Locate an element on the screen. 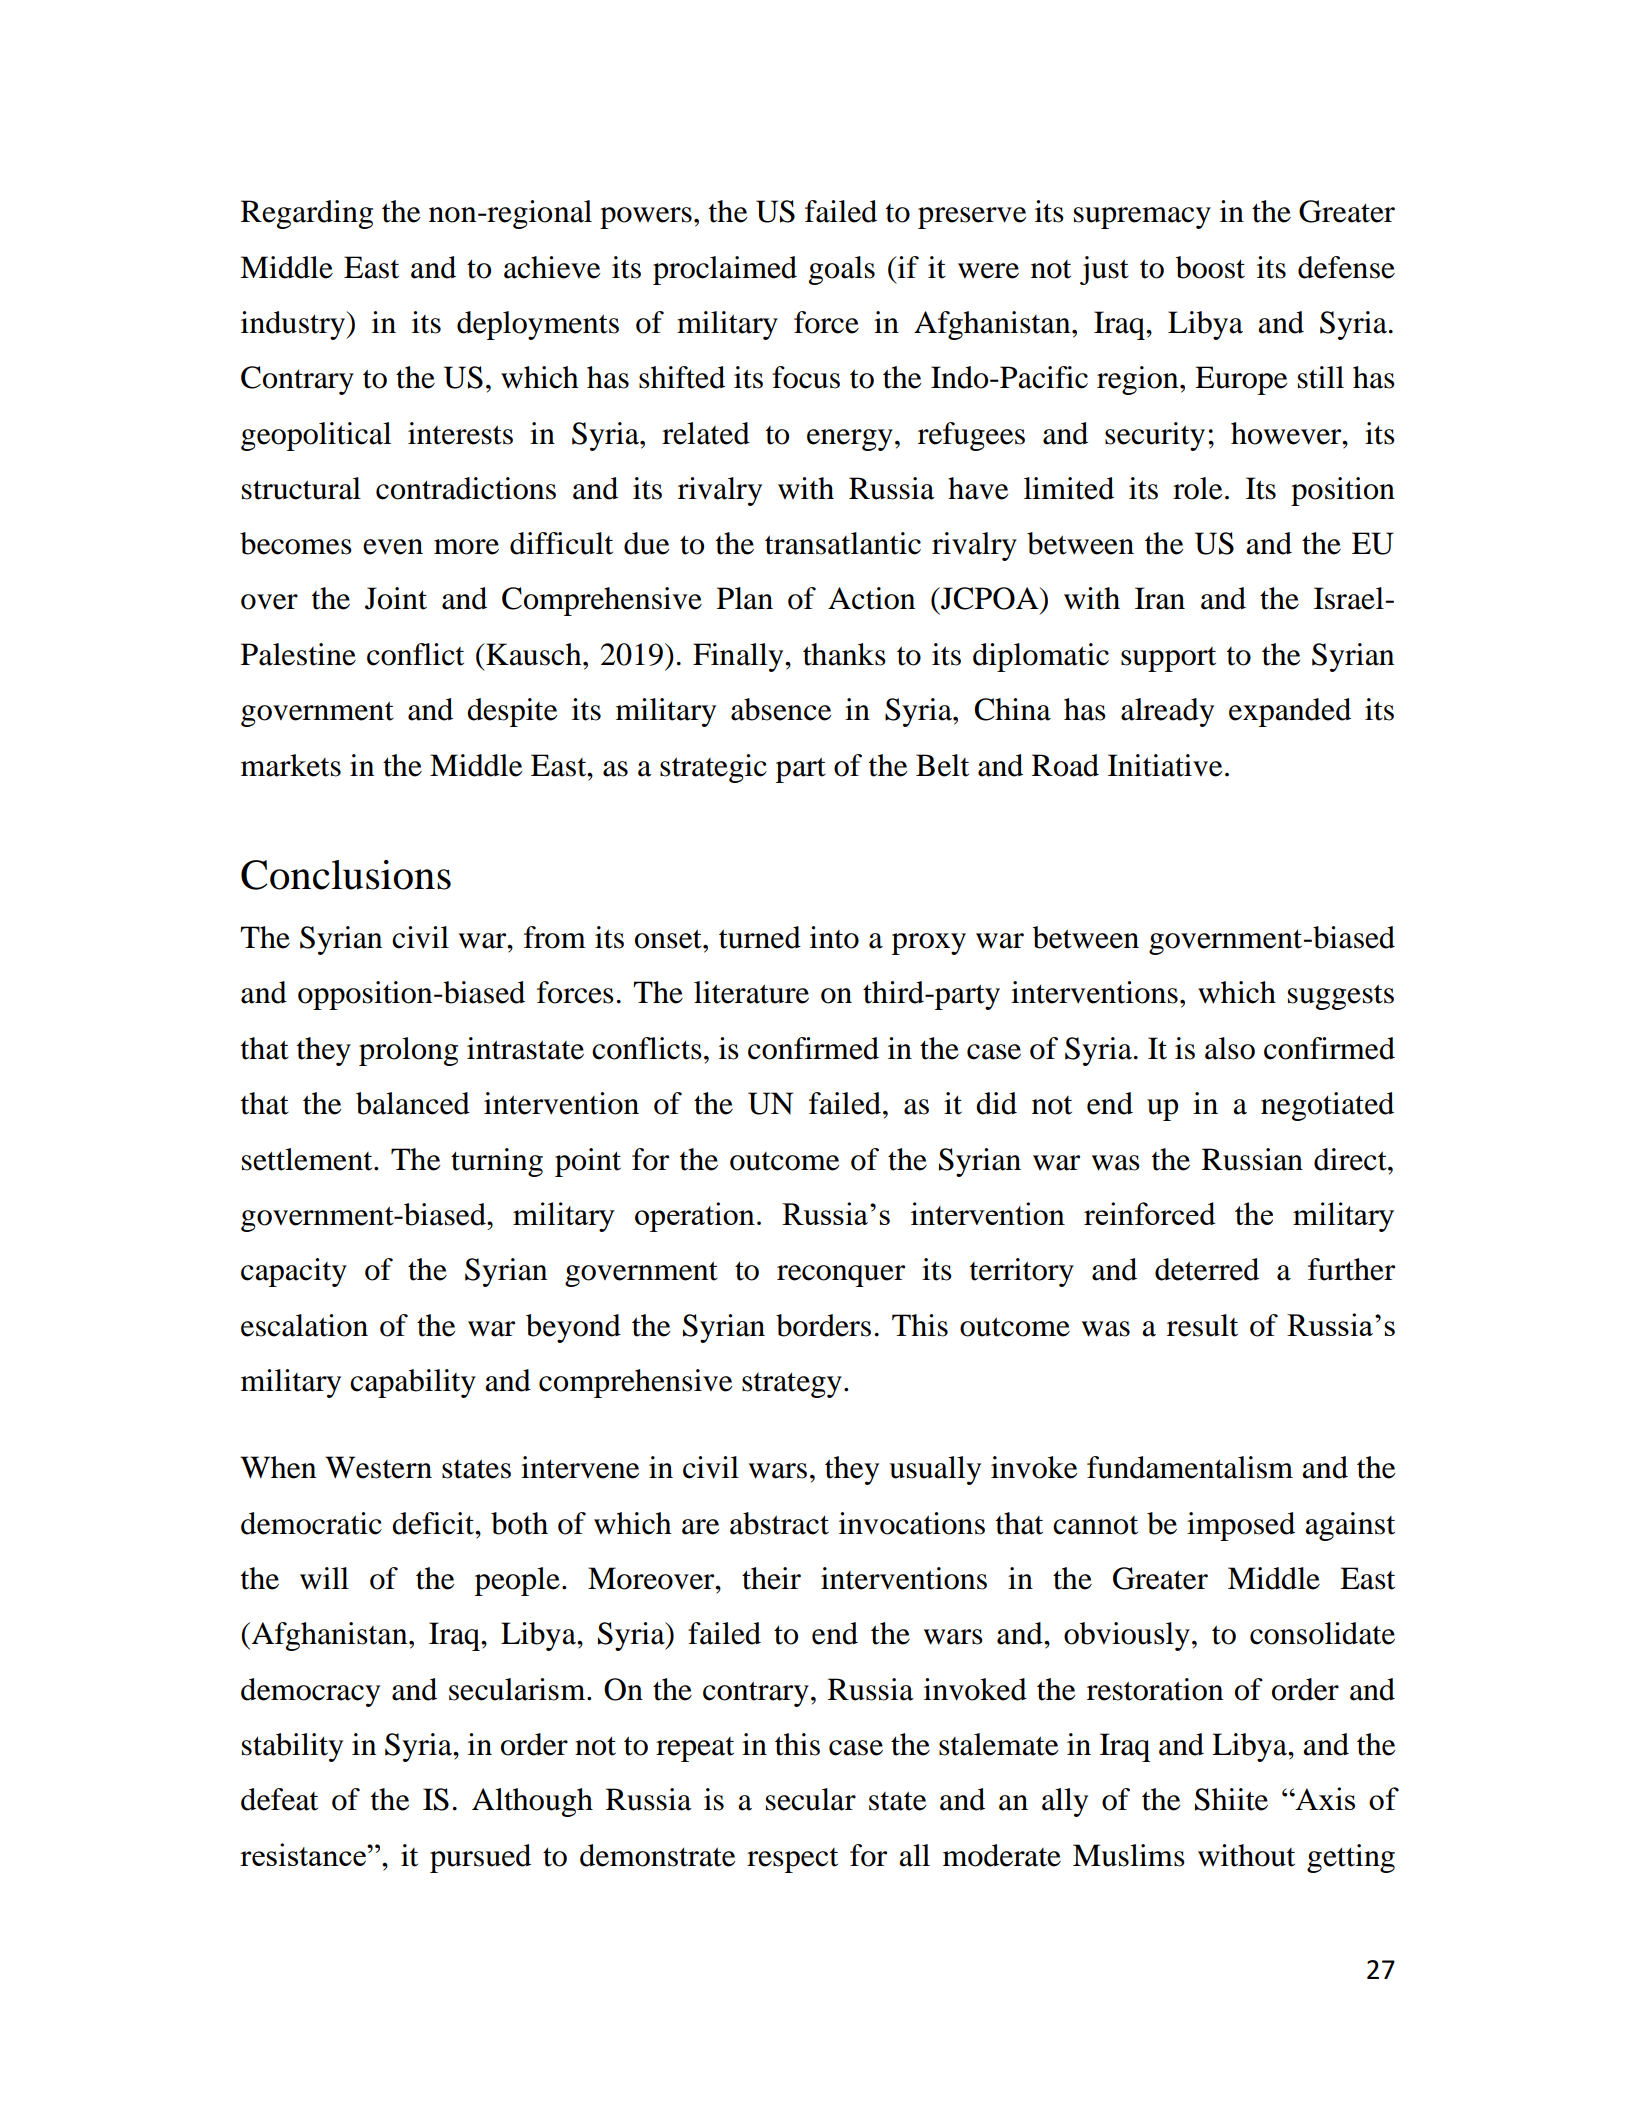 The image size is (1636, 2117). pursued is located at coordinates (480, 1858).
